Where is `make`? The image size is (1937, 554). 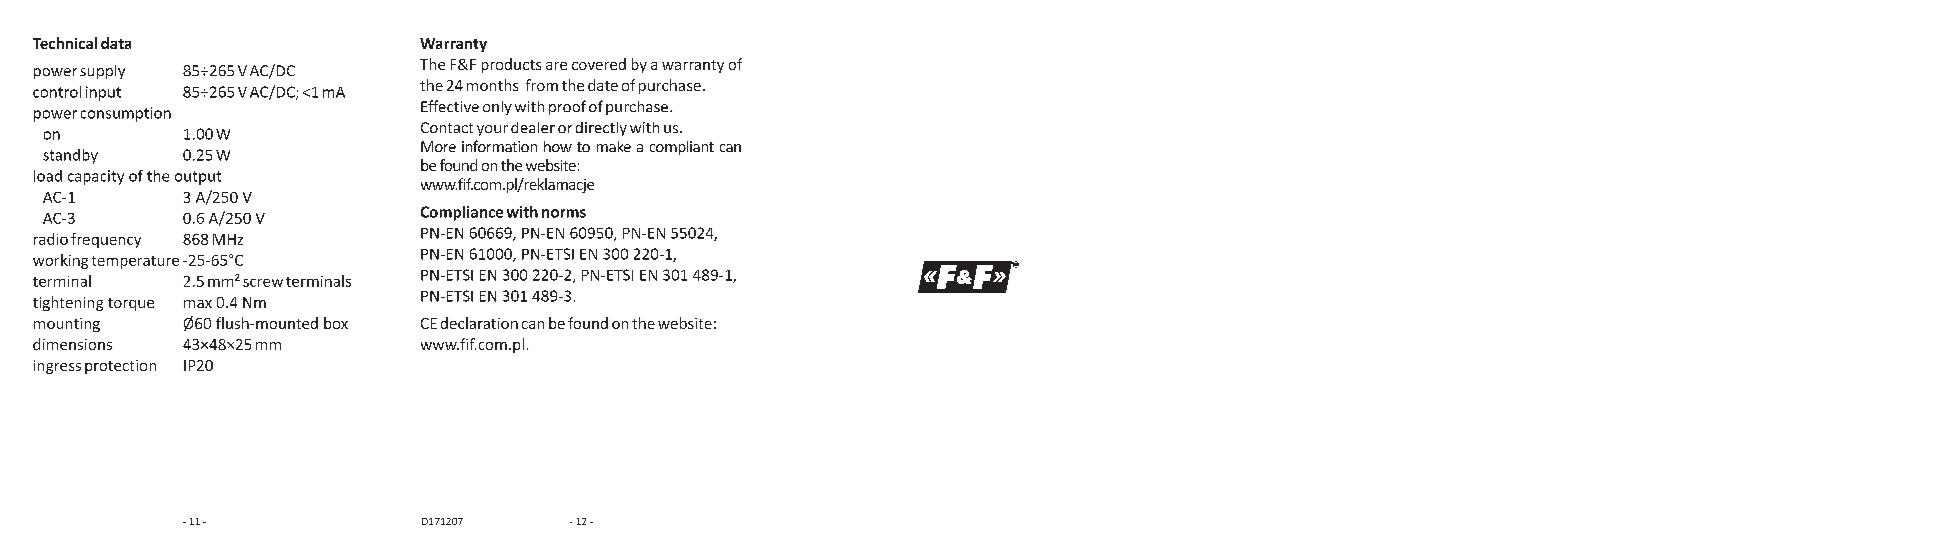 make is located at coordinates (614, 146).
